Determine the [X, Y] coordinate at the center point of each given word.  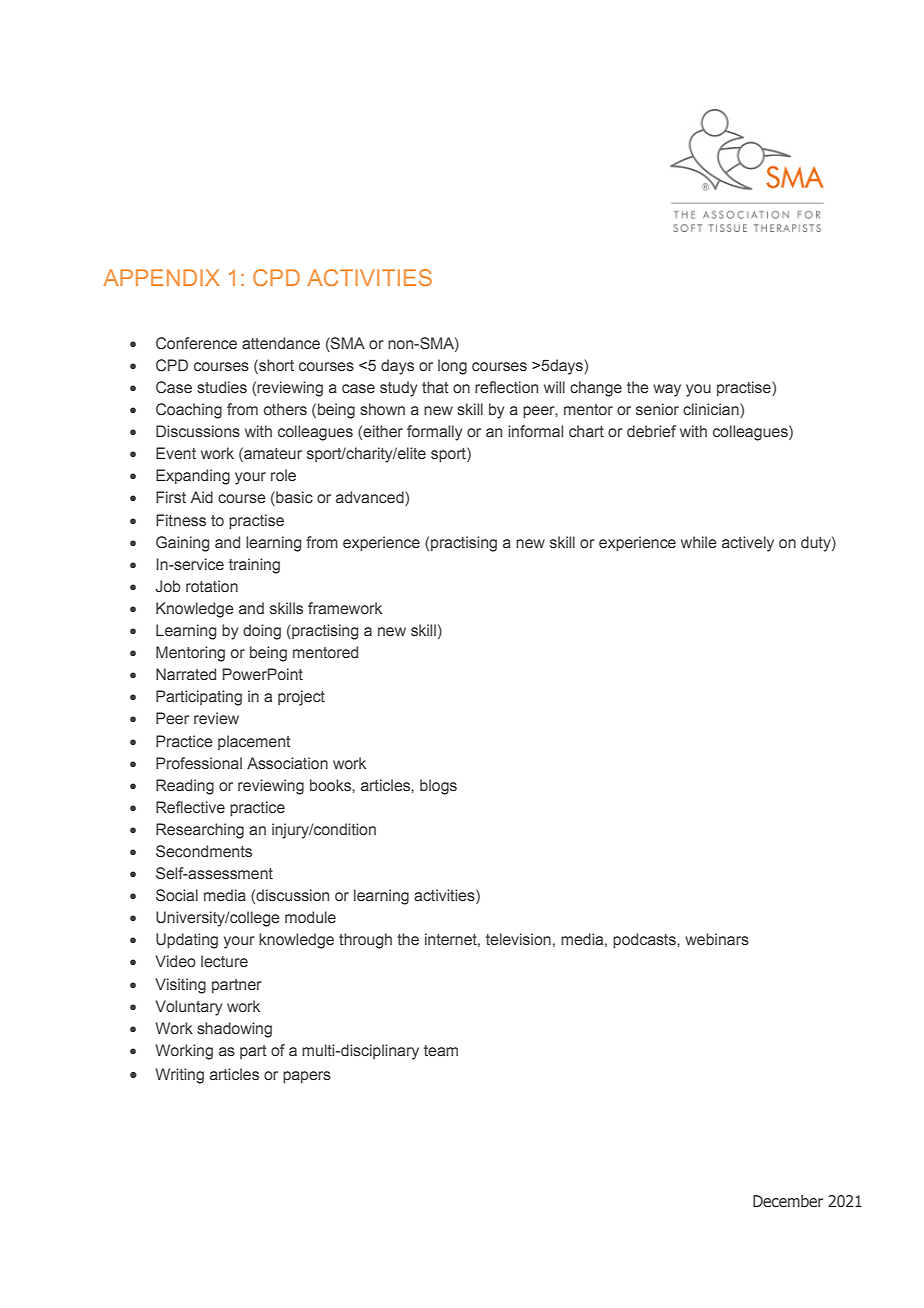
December [788, 1201]
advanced [371, 498]
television [518, 939]
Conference [196, 343]
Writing [179, 1076]
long [452, 367]
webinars [717, 939]
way [667, 390]
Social [177, 895]
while [699, 542]
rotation [212, 586]
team [441, 1050]
